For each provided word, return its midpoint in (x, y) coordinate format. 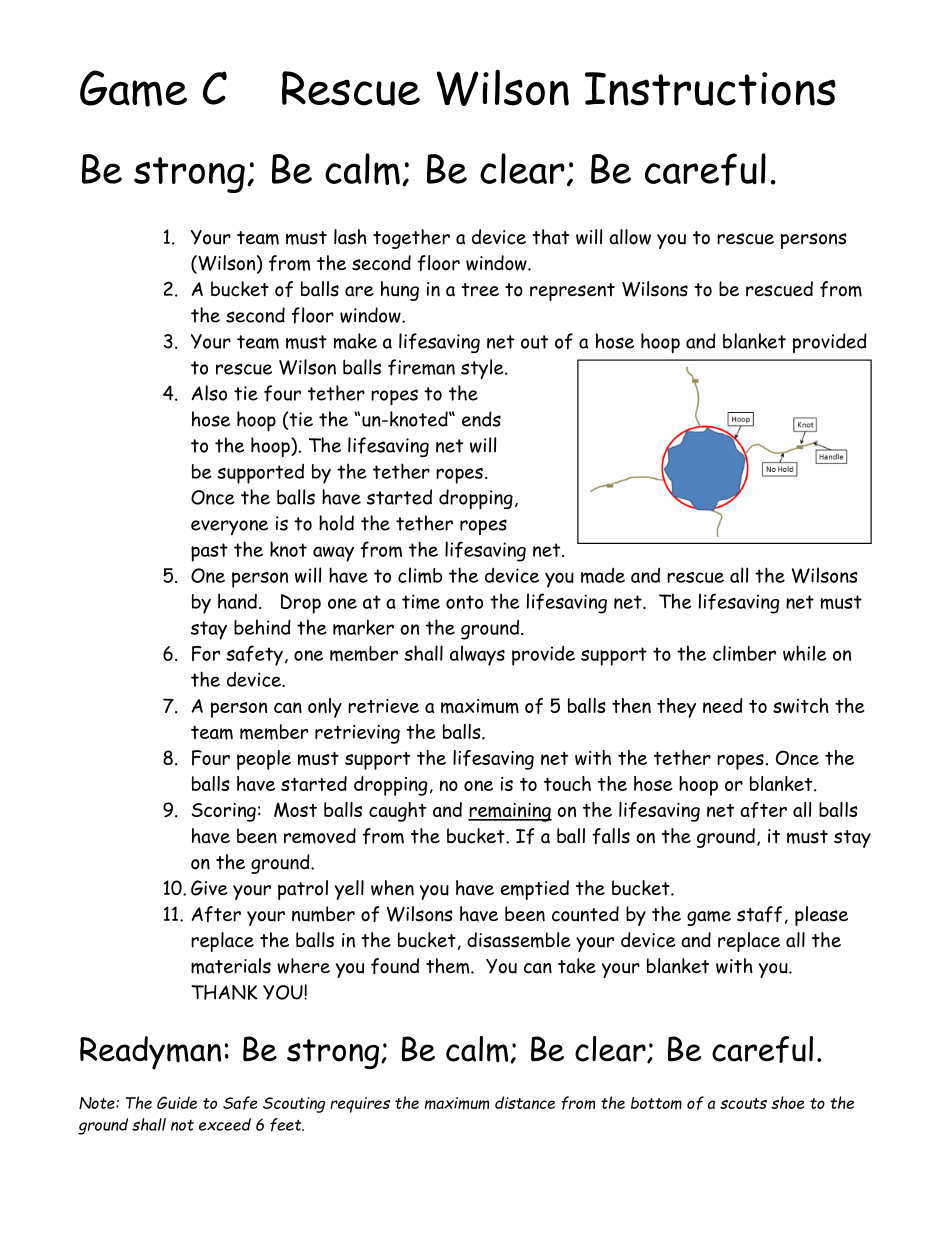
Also (209, 393)
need (723, 705)
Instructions (710, 89)
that (550, 237)
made (603, 576)
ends (481, 419)
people (264, 760)
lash (350, 237)
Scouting (294, 1105)
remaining (510, 812)
